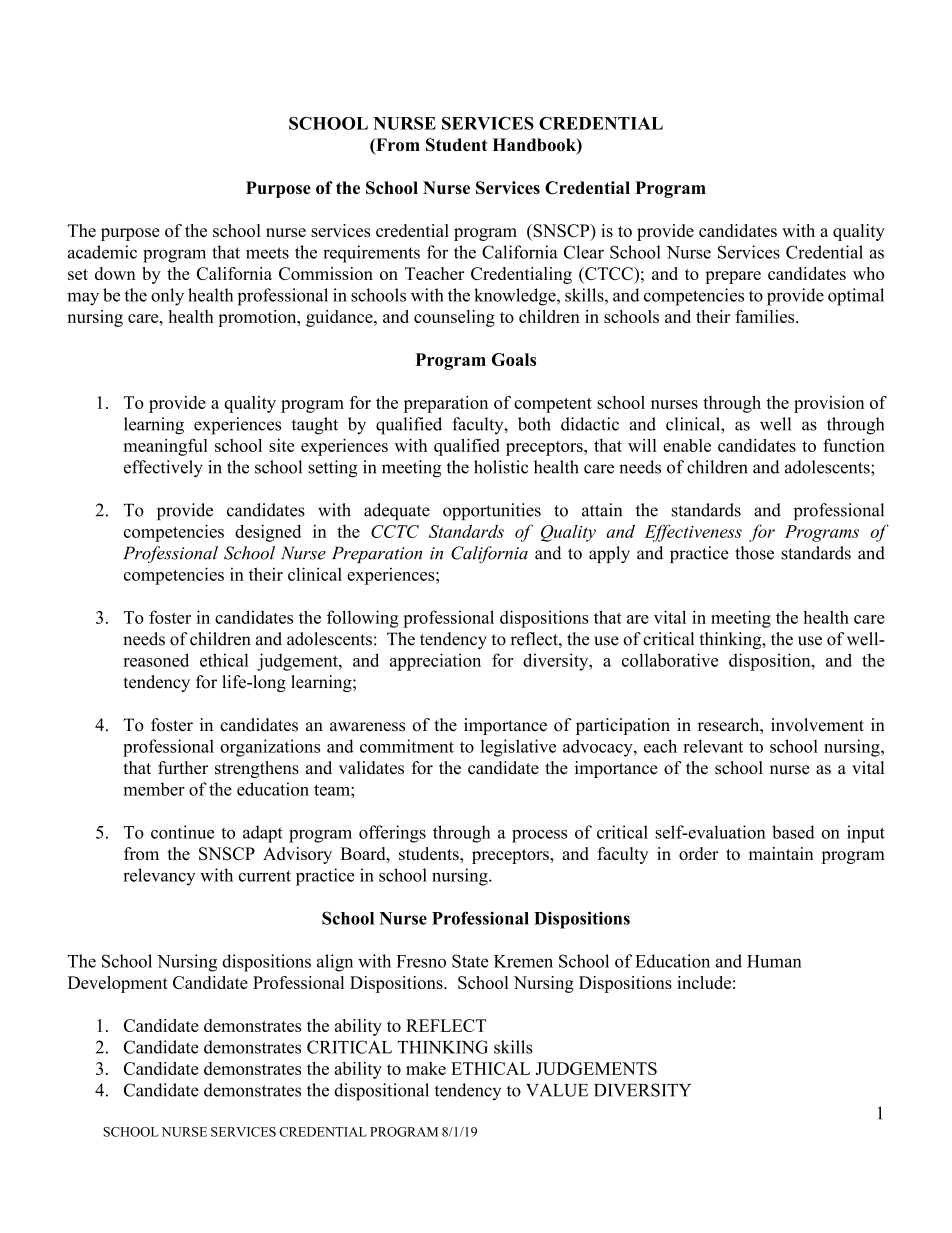 This document has height=1233, width=952. I want to click on counseling, so click(454, 318).
